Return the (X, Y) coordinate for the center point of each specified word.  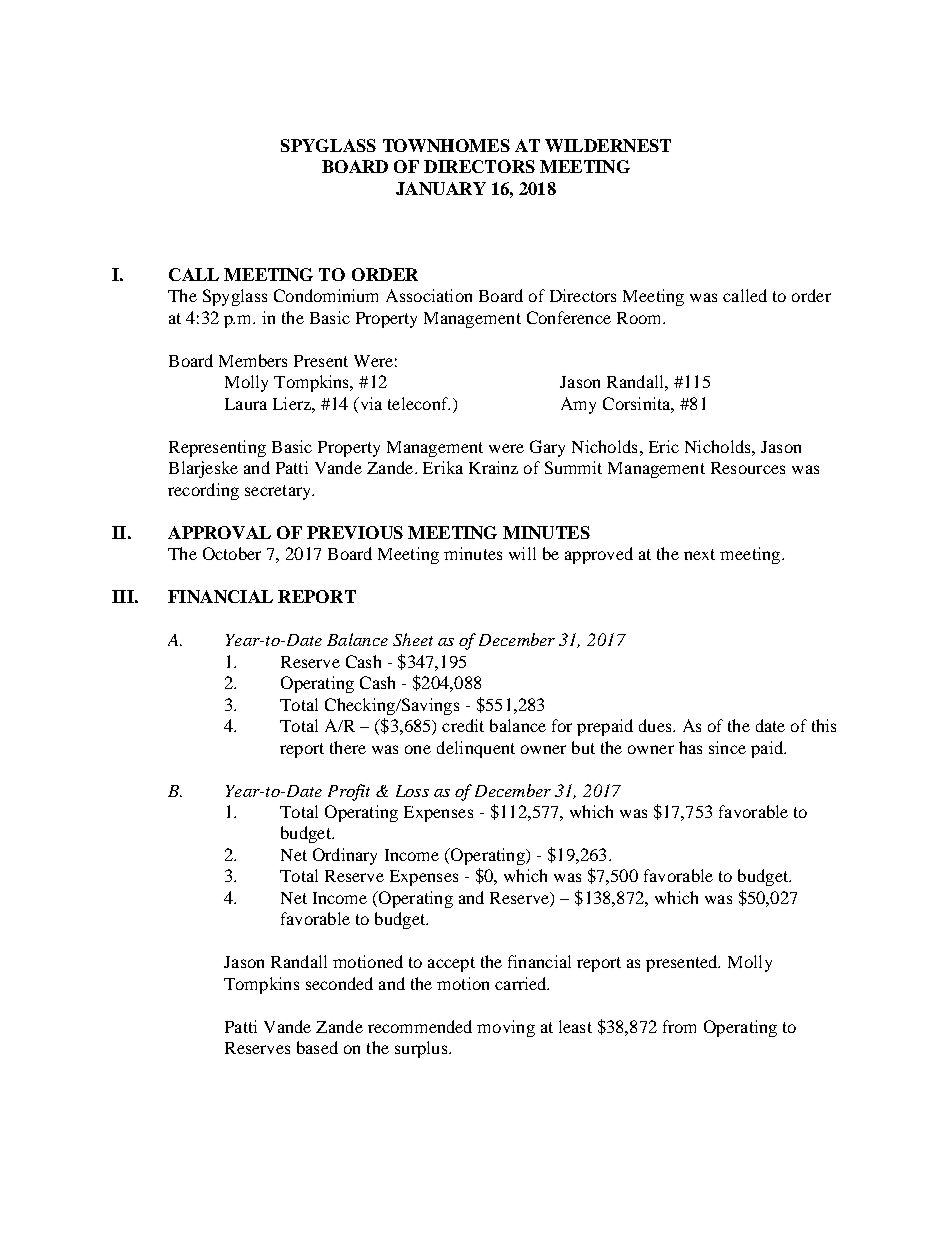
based (317, 1047)
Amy (578, 405)
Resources (748, 468)
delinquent (476, 749)
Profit (349, 792)
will (522, 553)
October (232, 553)
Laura (246, 404)
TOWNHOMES (446, 145)
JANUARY (441, 188)
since (727, 747)
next (699, 554)
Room (640, 318)
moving (506, 1028)
